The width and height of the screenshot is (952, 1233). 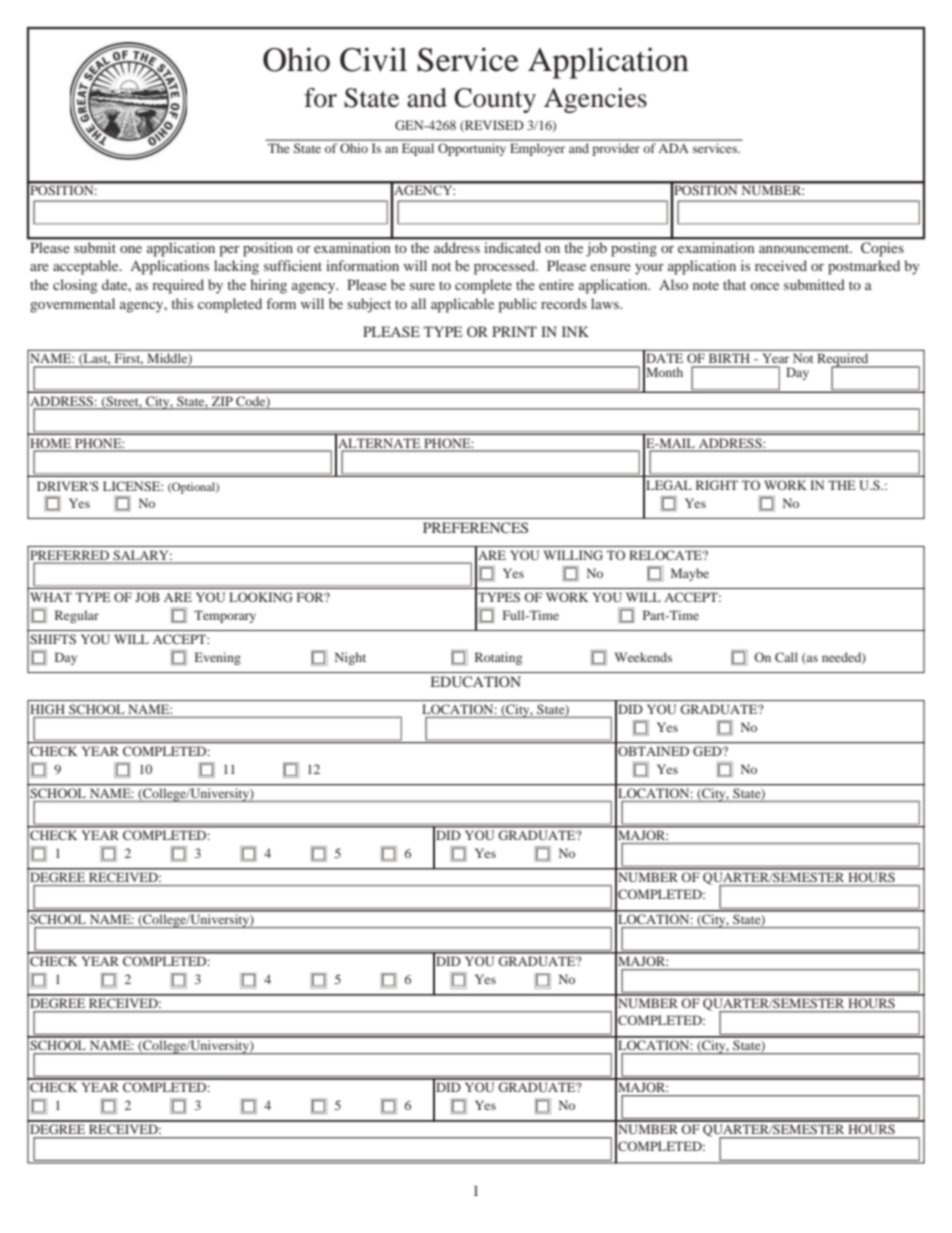 What do you see at coordinates (182, 303) in the screenshot?
I see `this` at bounding box center [182, 303].
